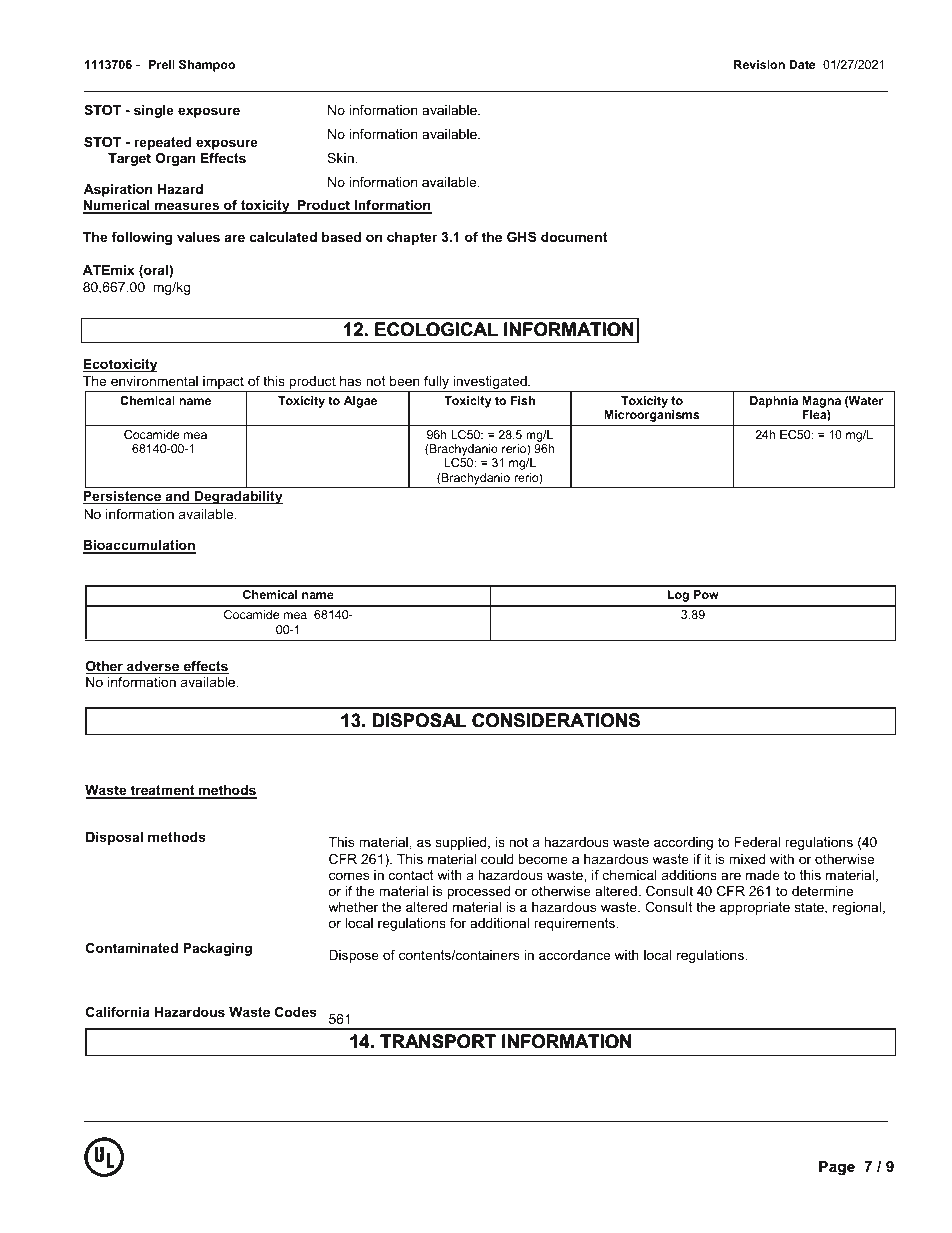  I want to click on Pow, so click(706, 594).
